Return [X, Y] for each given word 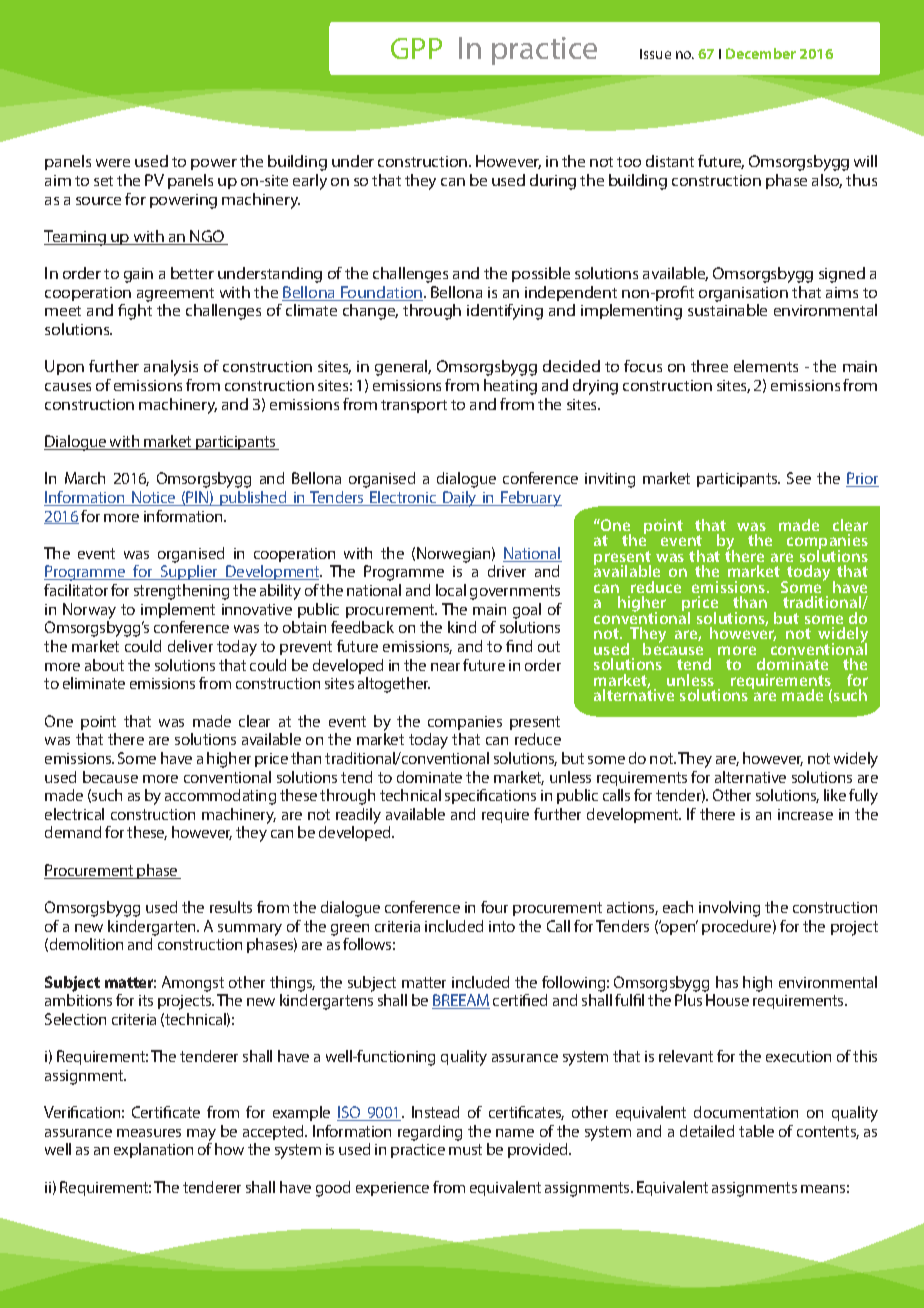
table [756, 1131]
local [451, 590]
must [465, 1149]
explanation [153, 1150]
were [113, 163]
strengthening [181, 592]
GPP [416, 48]
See [799, 478]
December [761, 53]
